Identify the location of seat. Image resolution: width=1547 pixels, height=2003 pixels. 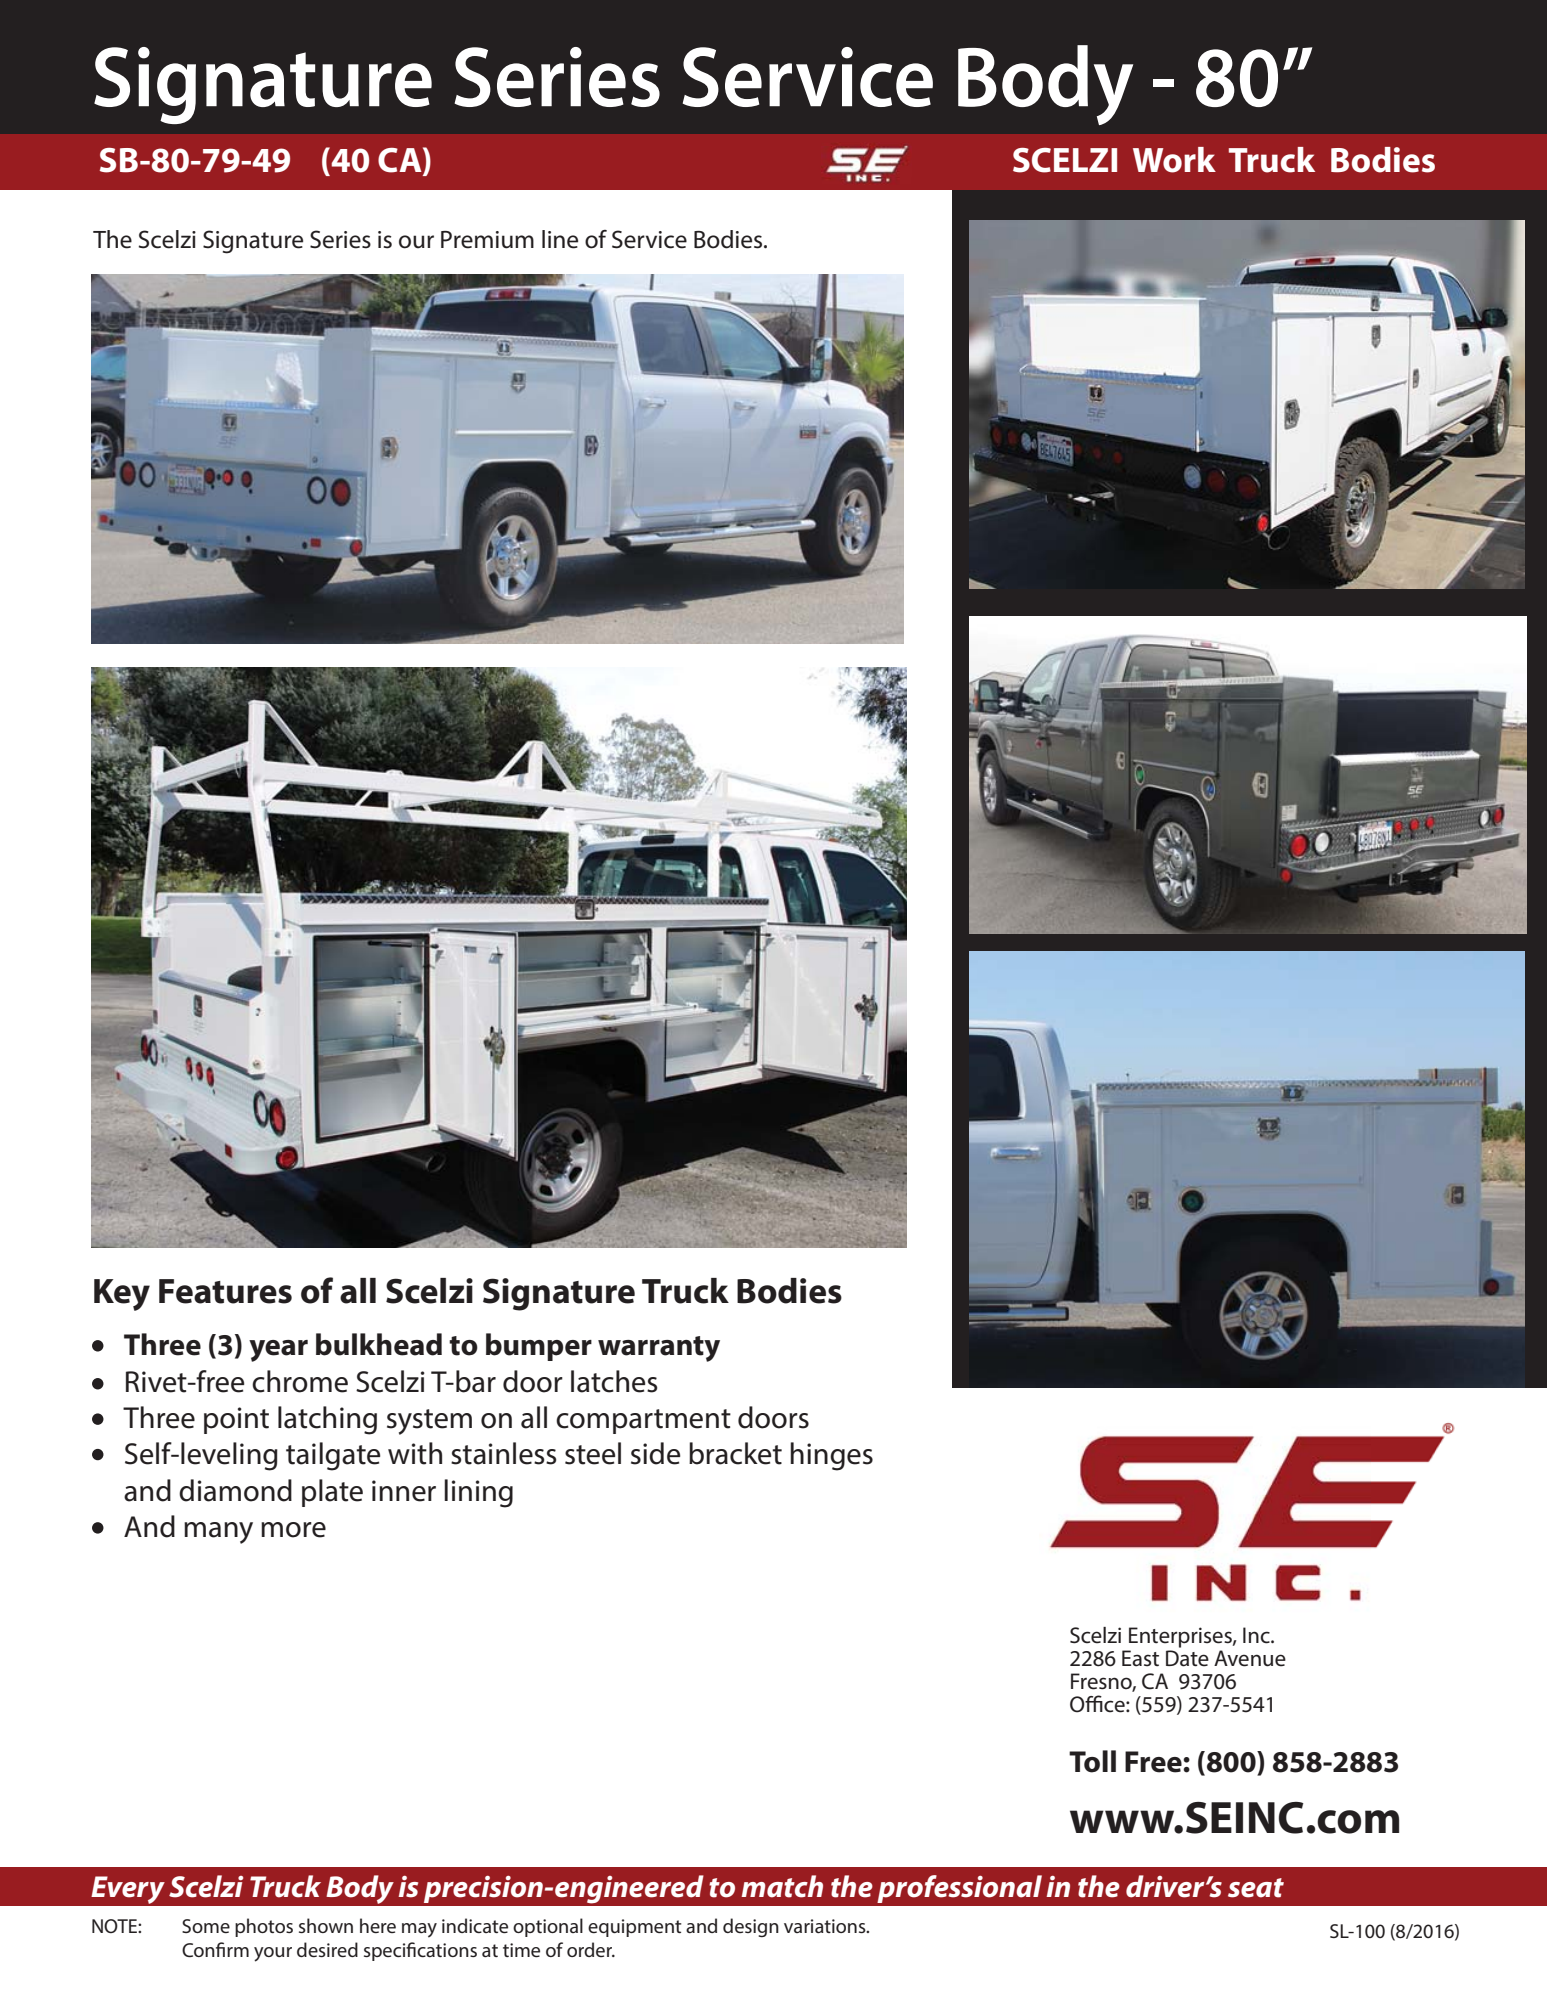
(1256, 1888).
